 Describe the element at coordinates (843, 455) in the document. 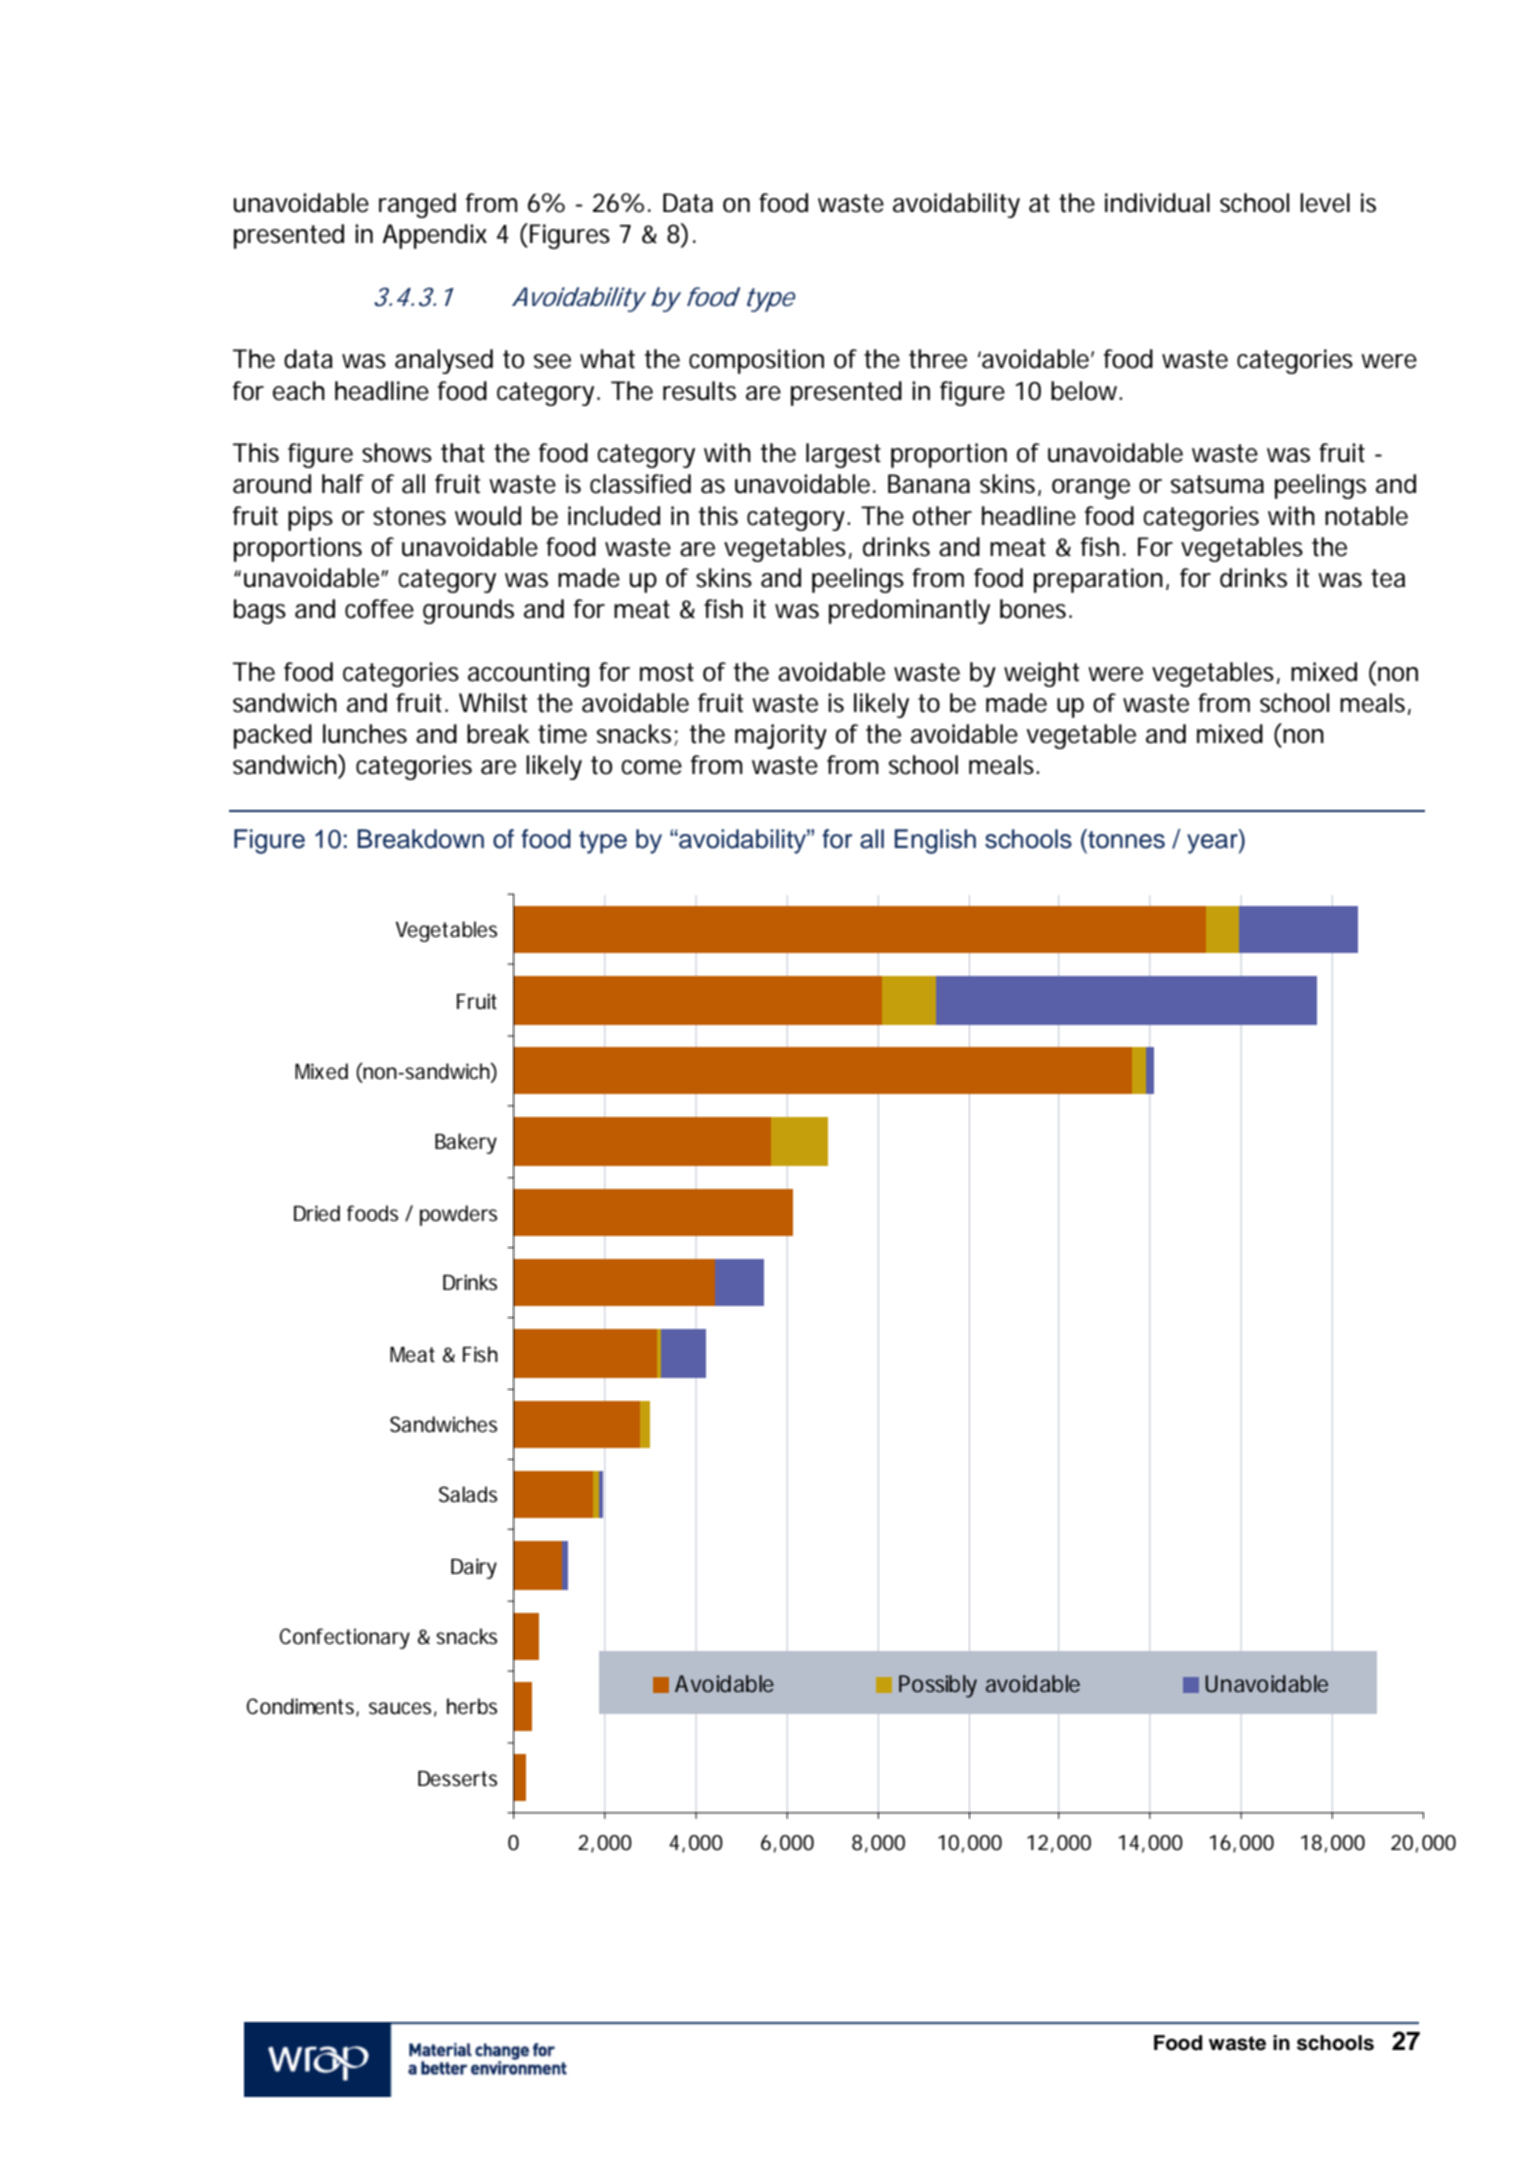

I see `largest` at that location.
